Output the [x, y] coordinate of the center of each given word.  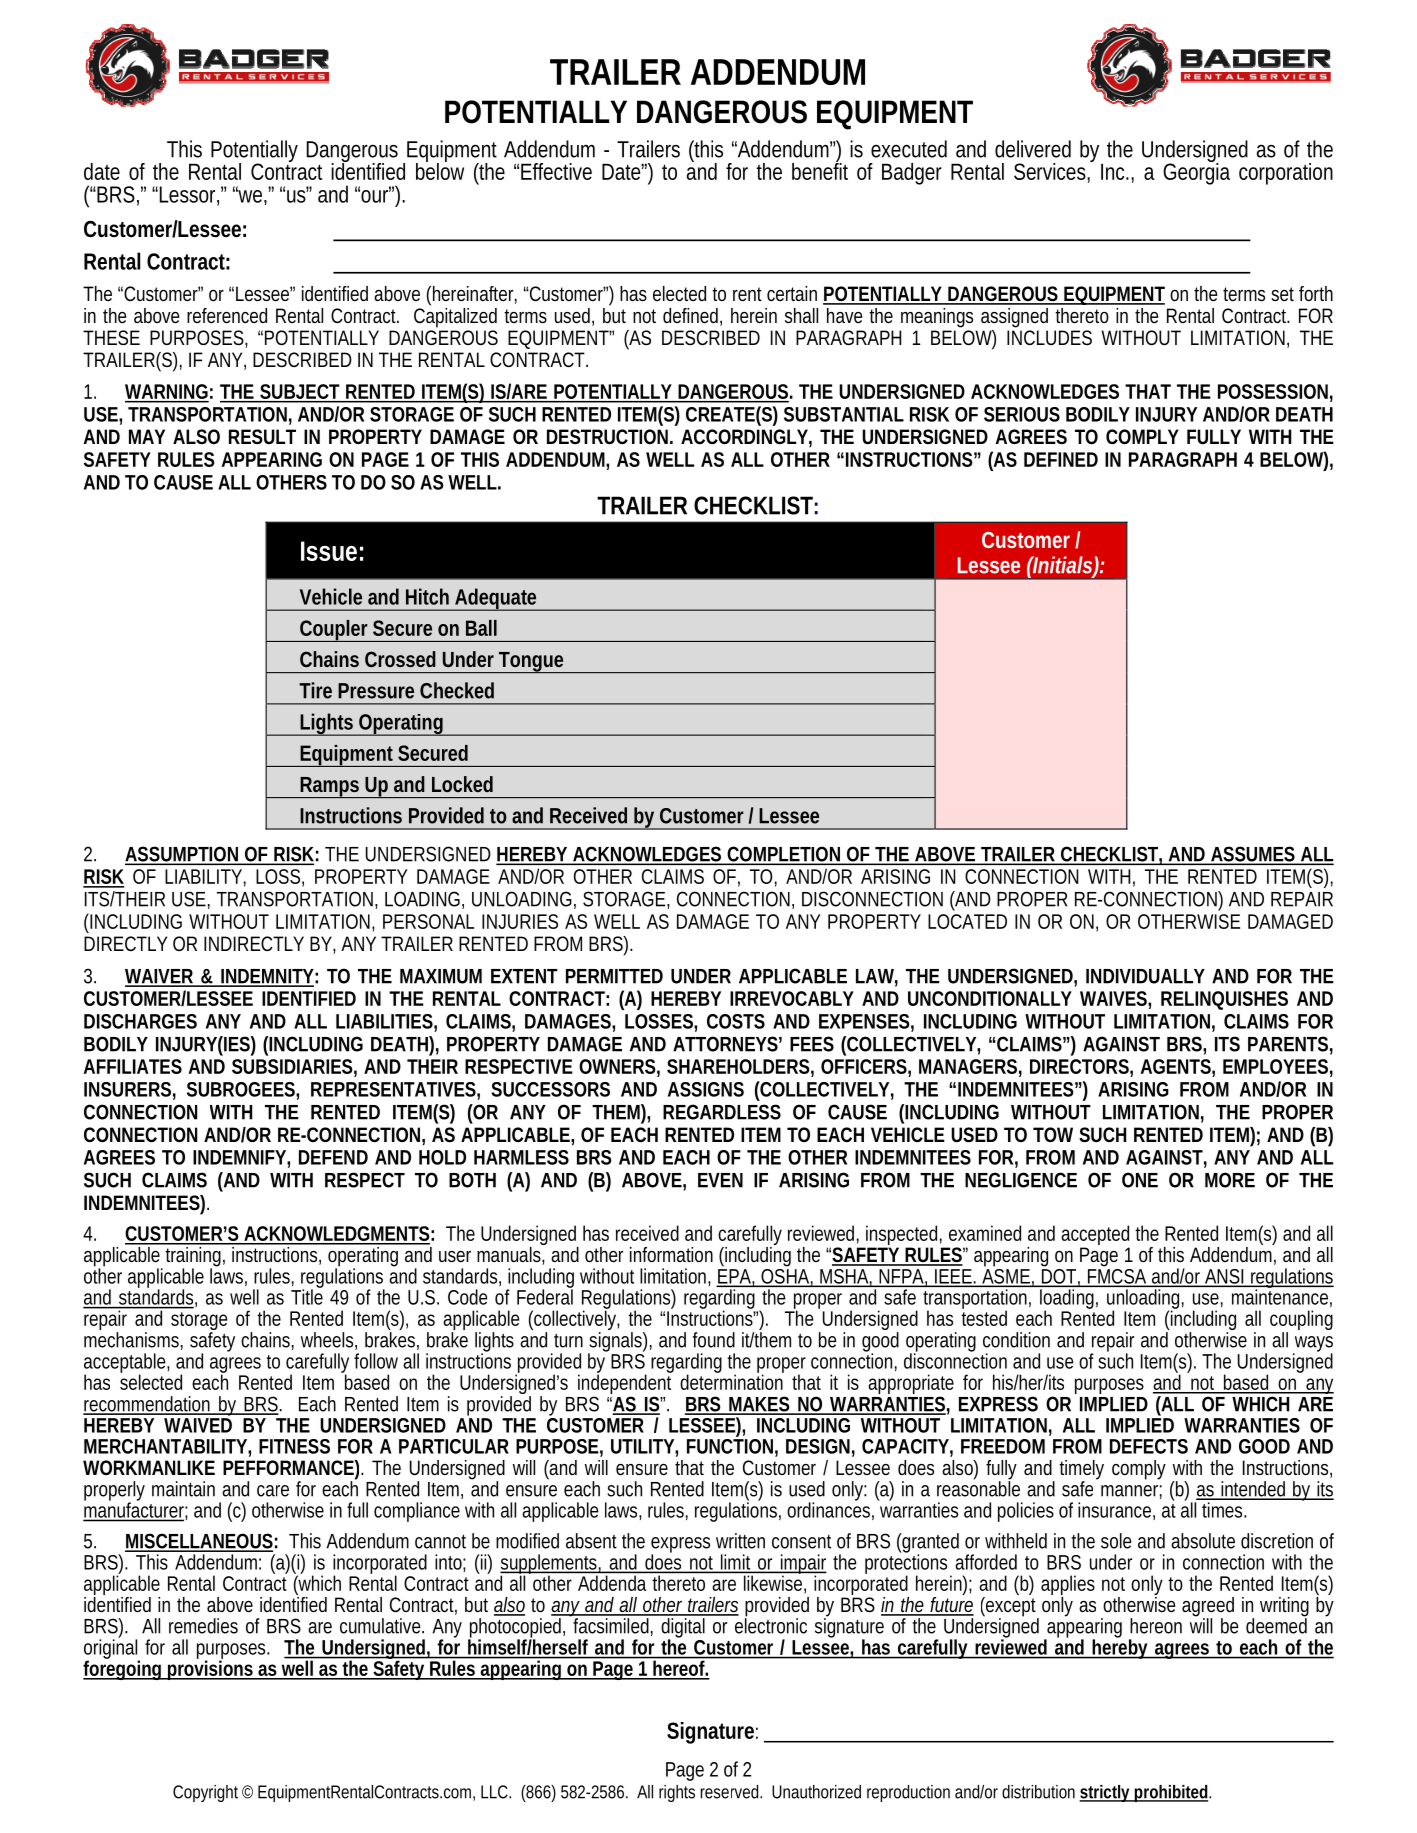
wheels [329, 1341]
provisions [211, 1669]
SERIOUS [1022, 414]
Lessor [189, 195]
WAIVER [160, 977]
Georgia [1196, 173]
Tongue [532, 662]
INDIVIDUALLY [1145, 976]
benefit [820, 170]
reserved [731, 1792]
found [714, 1340]
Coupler [335, 631]
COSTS [736, 1021]
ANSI [1225, 1277]
